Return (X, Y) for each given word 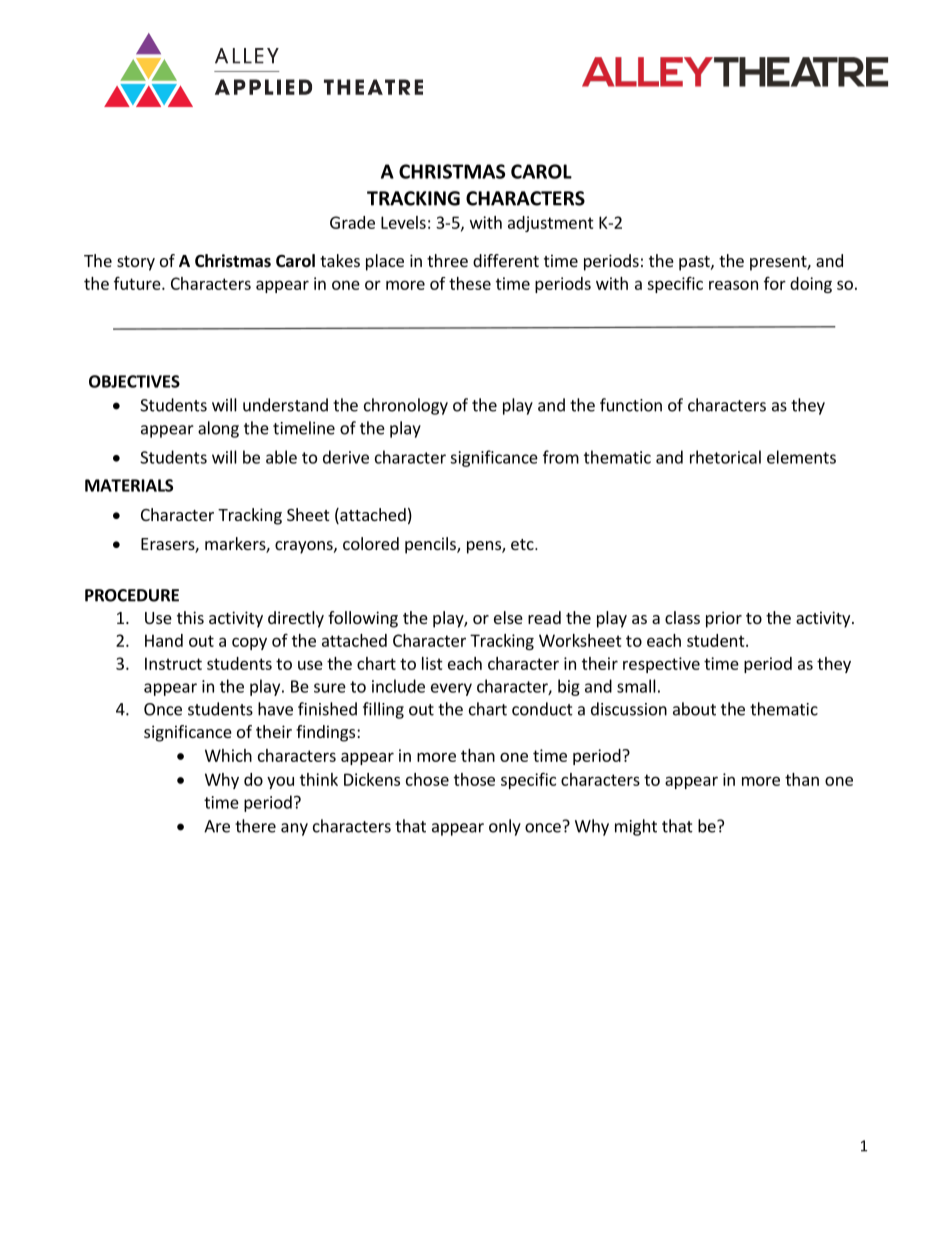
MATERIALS (129, 485)
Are (217, 826)
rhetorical (725, 457)
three (447, 260)
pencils (431, 545)
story (136, 263)
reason (733, 285)
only (505, 827)
